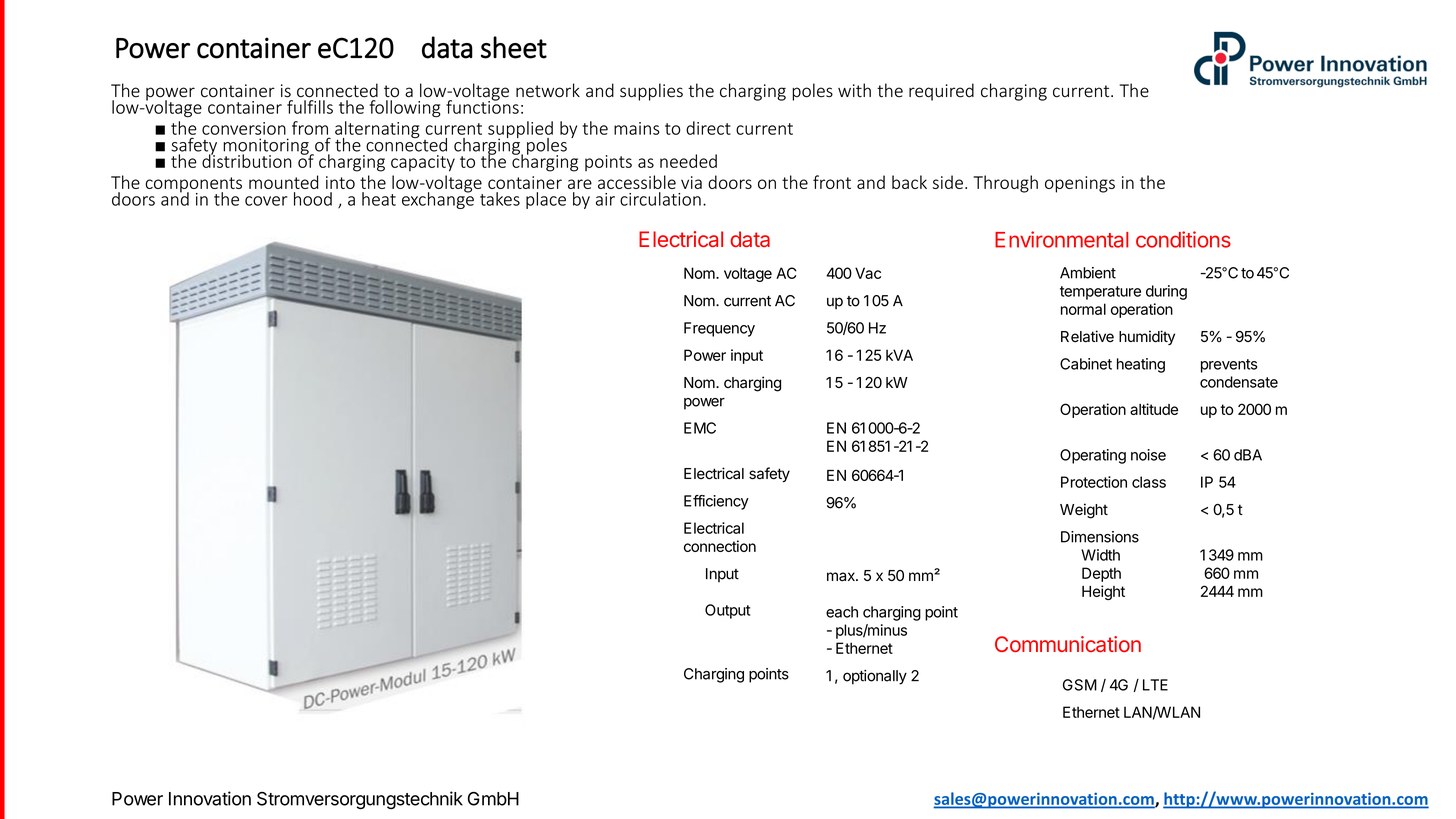 This document has height=819, width=1456. What do you see at coordinates (310, 107) in the document?
I see `fulfills` at bounding box center [310, 107].
